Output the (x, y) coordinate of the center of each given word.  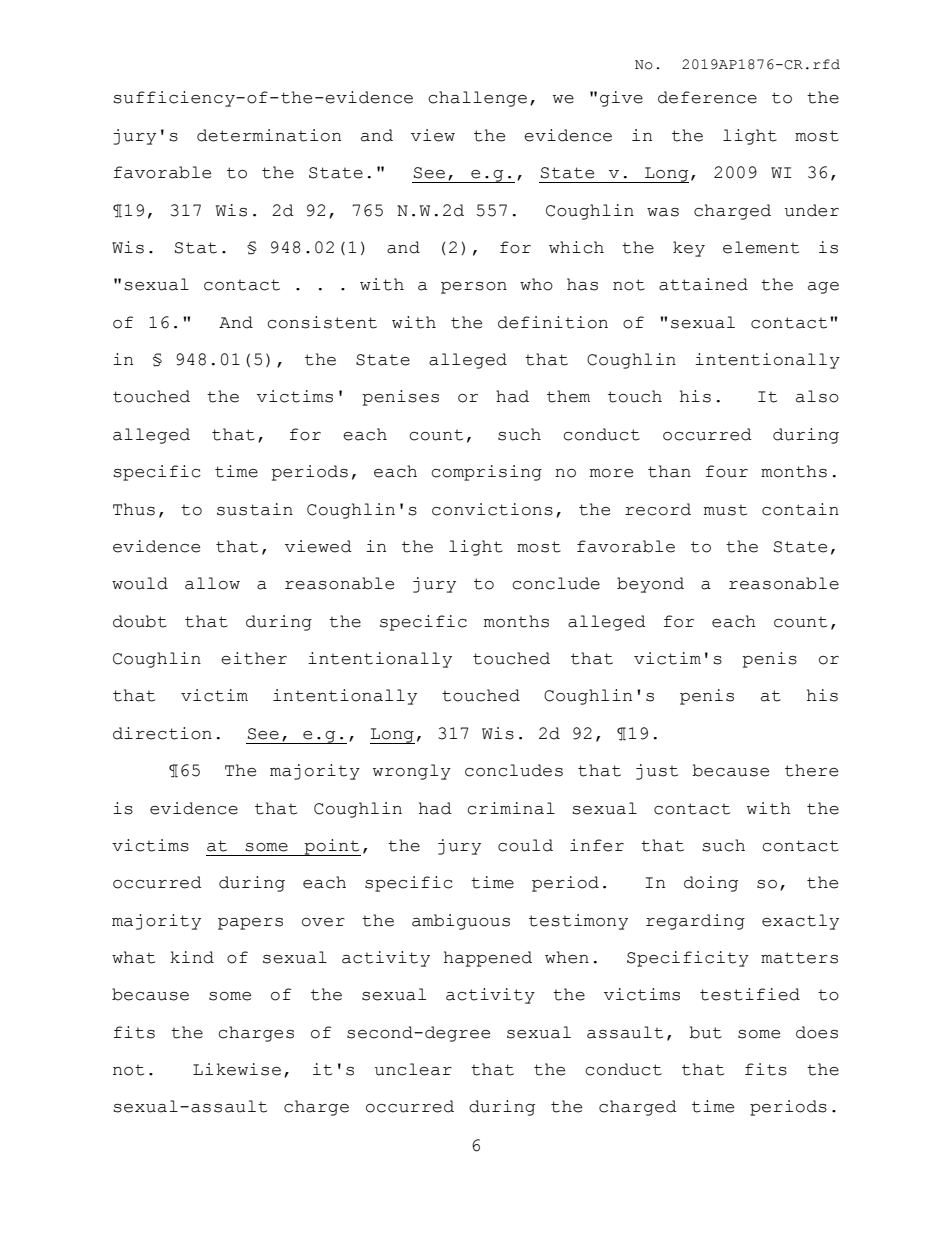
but (705, 1032)
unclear (413, 1069)
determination (269, 135)
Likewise (237, 1069)
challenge (477, 99)
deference (707, 97)
